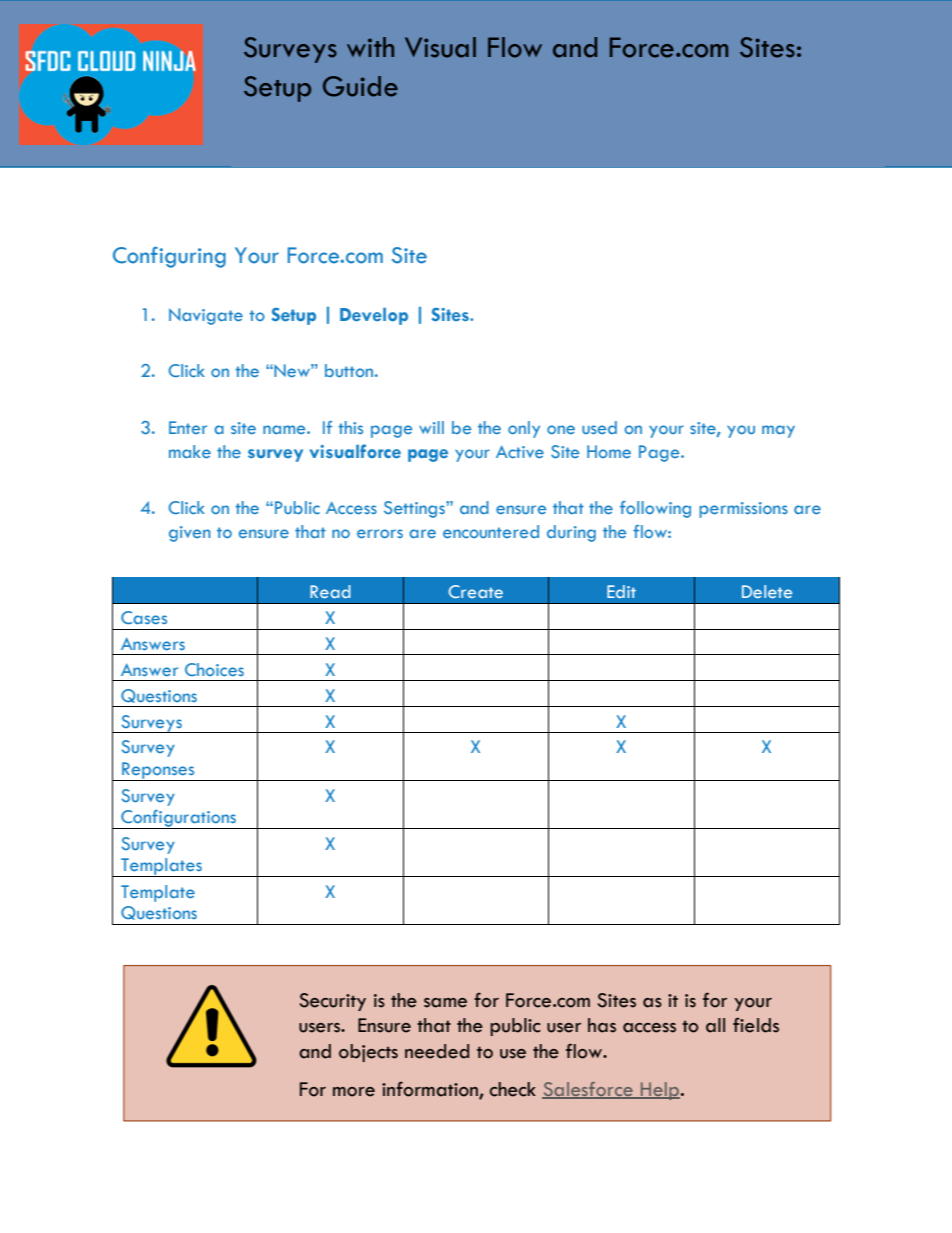 This document has height=1233, width=952. Describe the element at coordinates (599, 427) in the document. I see `used` at that location.
